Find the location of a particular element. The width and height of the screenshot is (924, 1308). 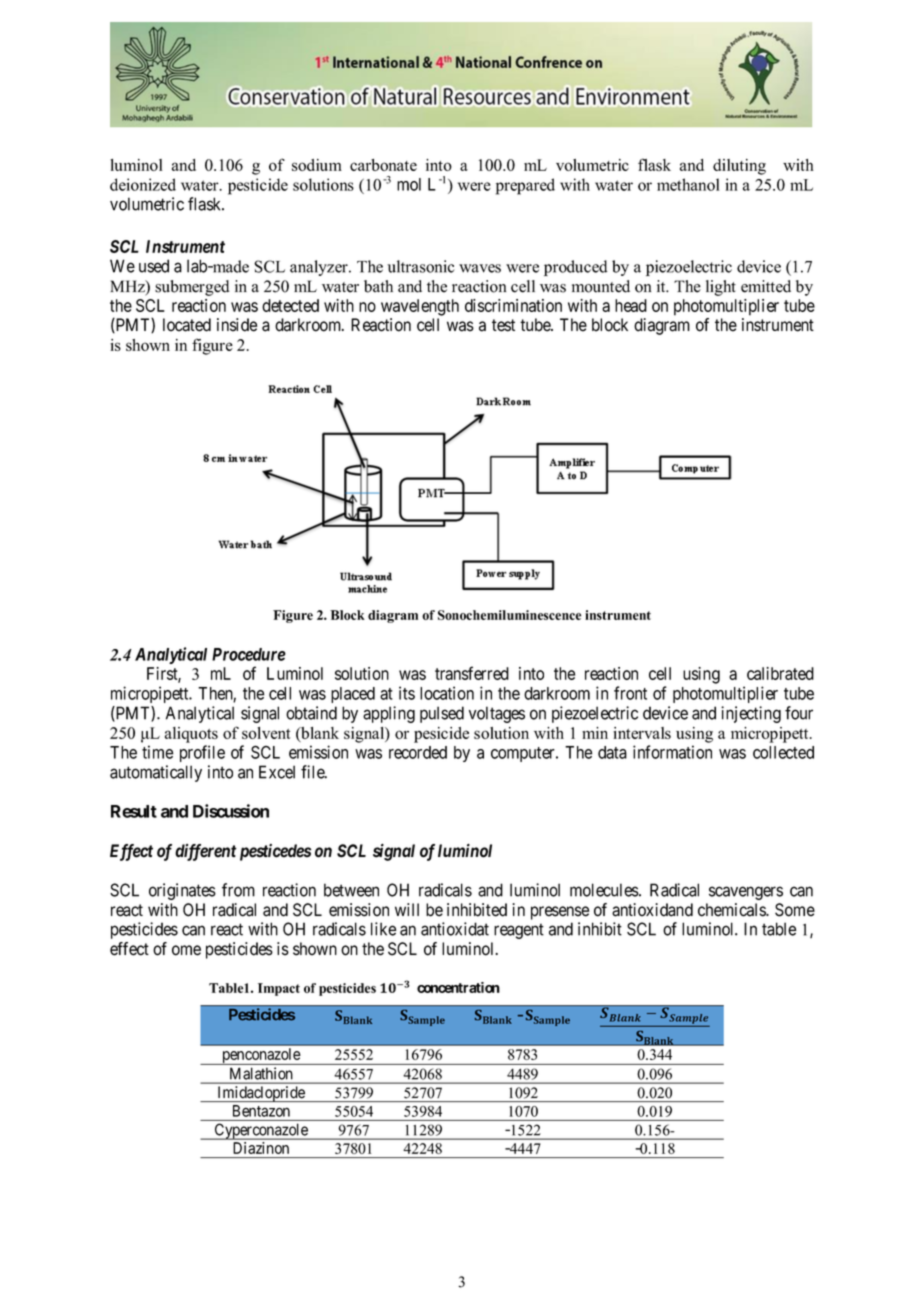

pulsed is located at coordinates (442, 714).
